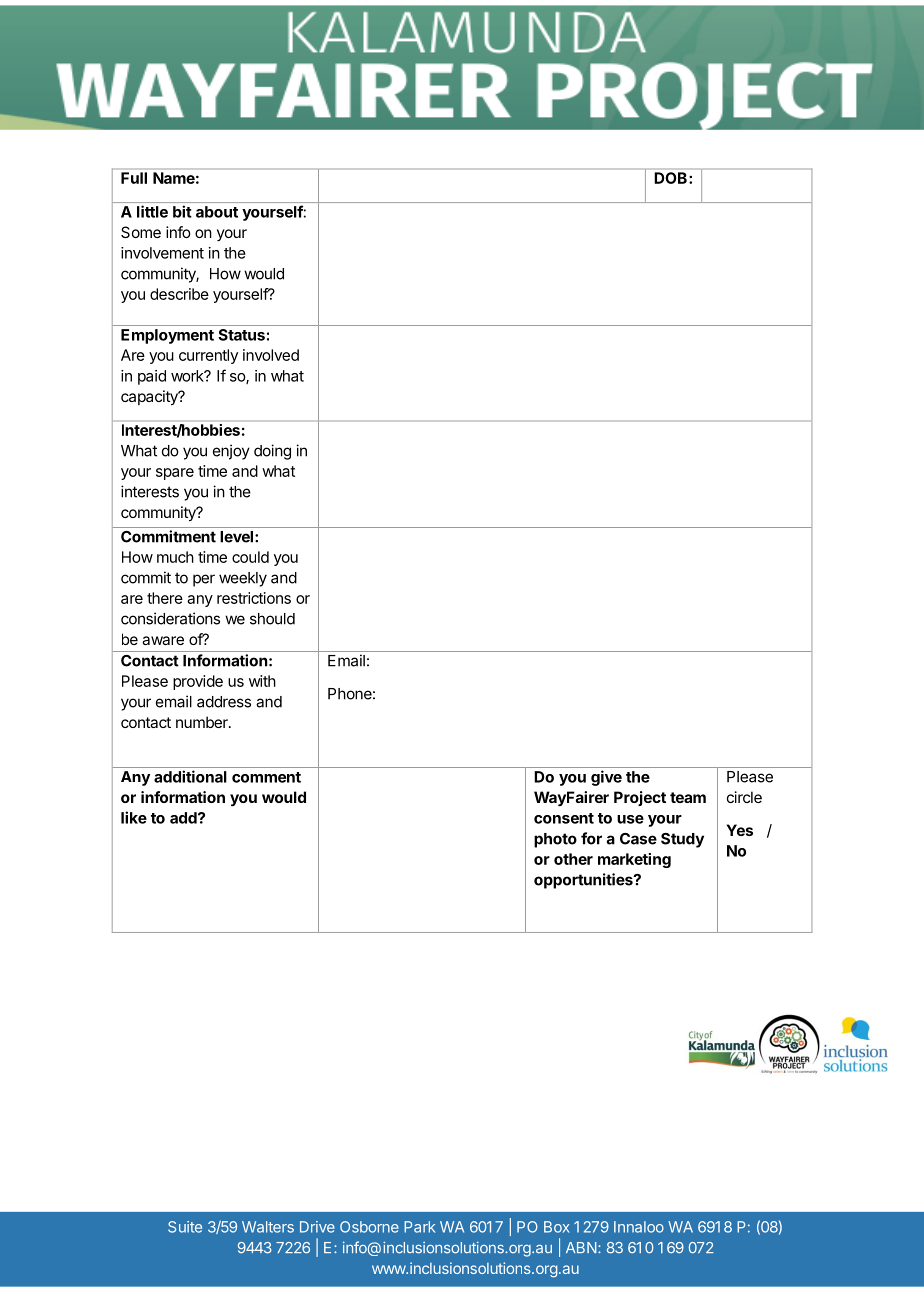 The width and height of the document is (924, 1308). I want to click on Suite, so click(185, 1227).
